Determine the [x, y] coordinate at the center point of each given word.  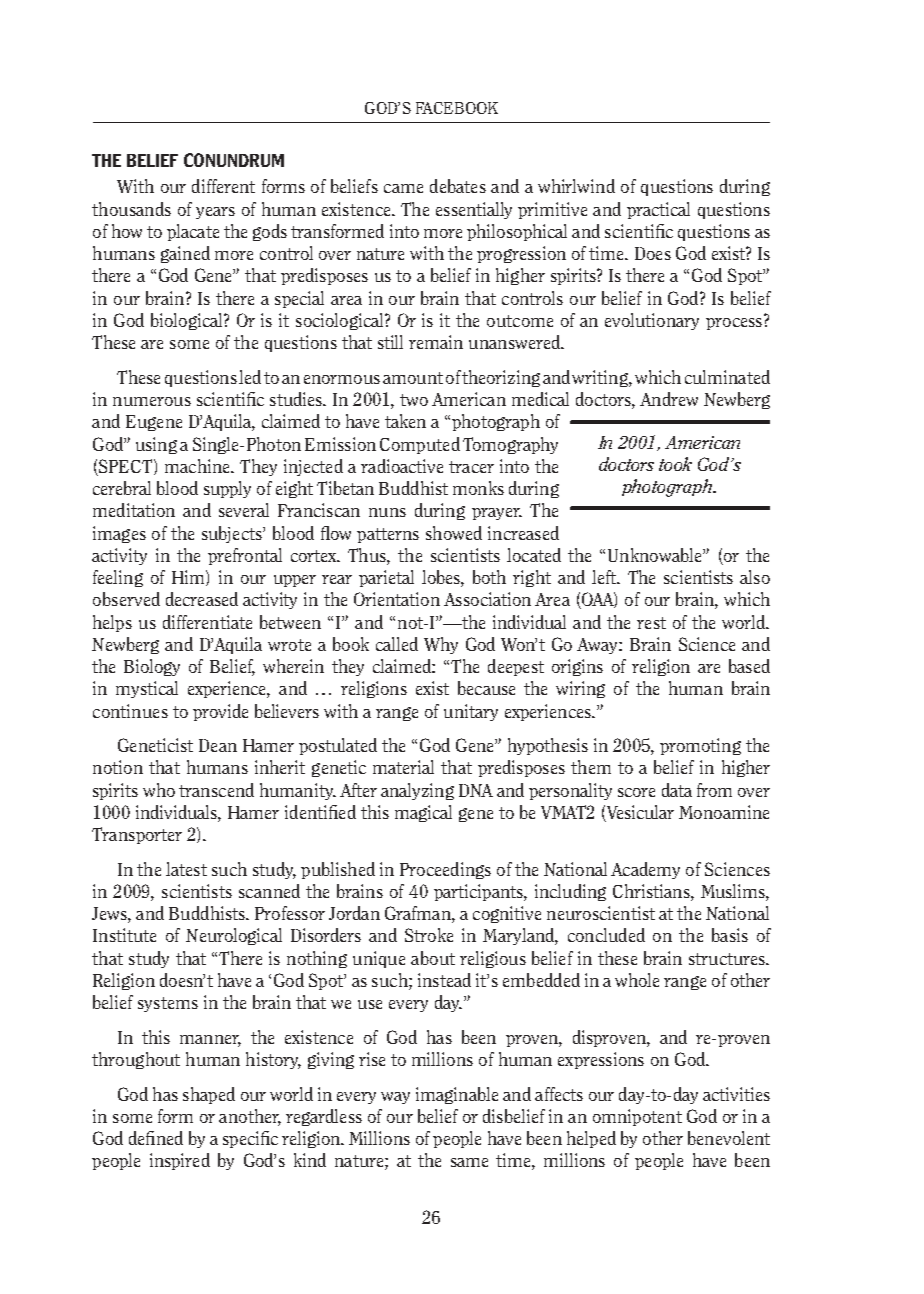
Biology [152, 667]
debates [458, 186]
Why [441, 645]
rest [651, 623]
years [215, 213]
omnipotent [637, 1117]
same [469, 1162]
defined [156, 1138]
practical [658, 210]
